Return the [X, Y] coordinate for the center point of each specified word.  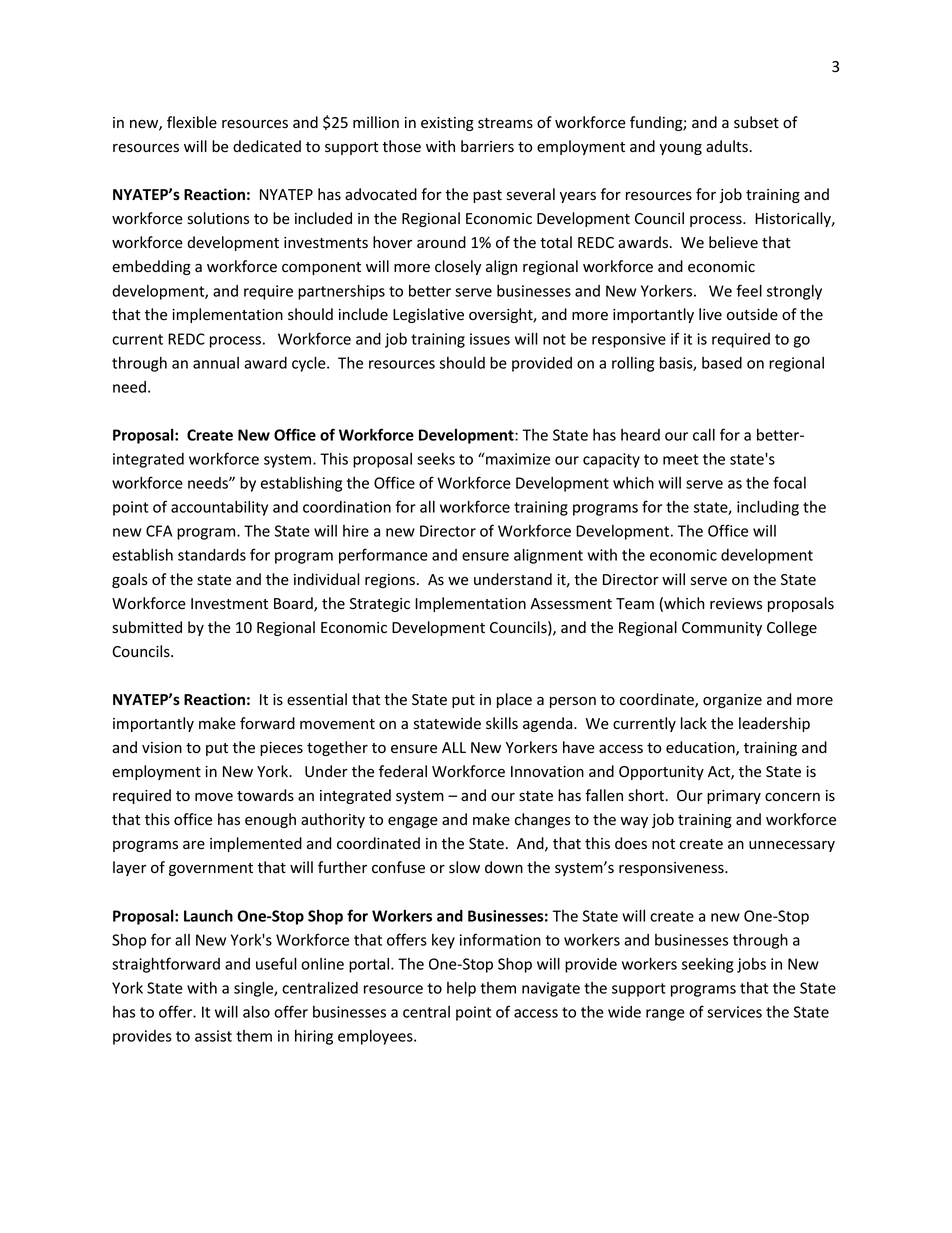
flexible [192, 122]
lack [694, 723]
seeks [436, 459]
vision [162, 748]
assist [213, 1036]
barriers [487, 146]
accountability [219, 508]
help [461, 989]
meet [680, 459]
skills [502, 723]
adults [728, 146]
